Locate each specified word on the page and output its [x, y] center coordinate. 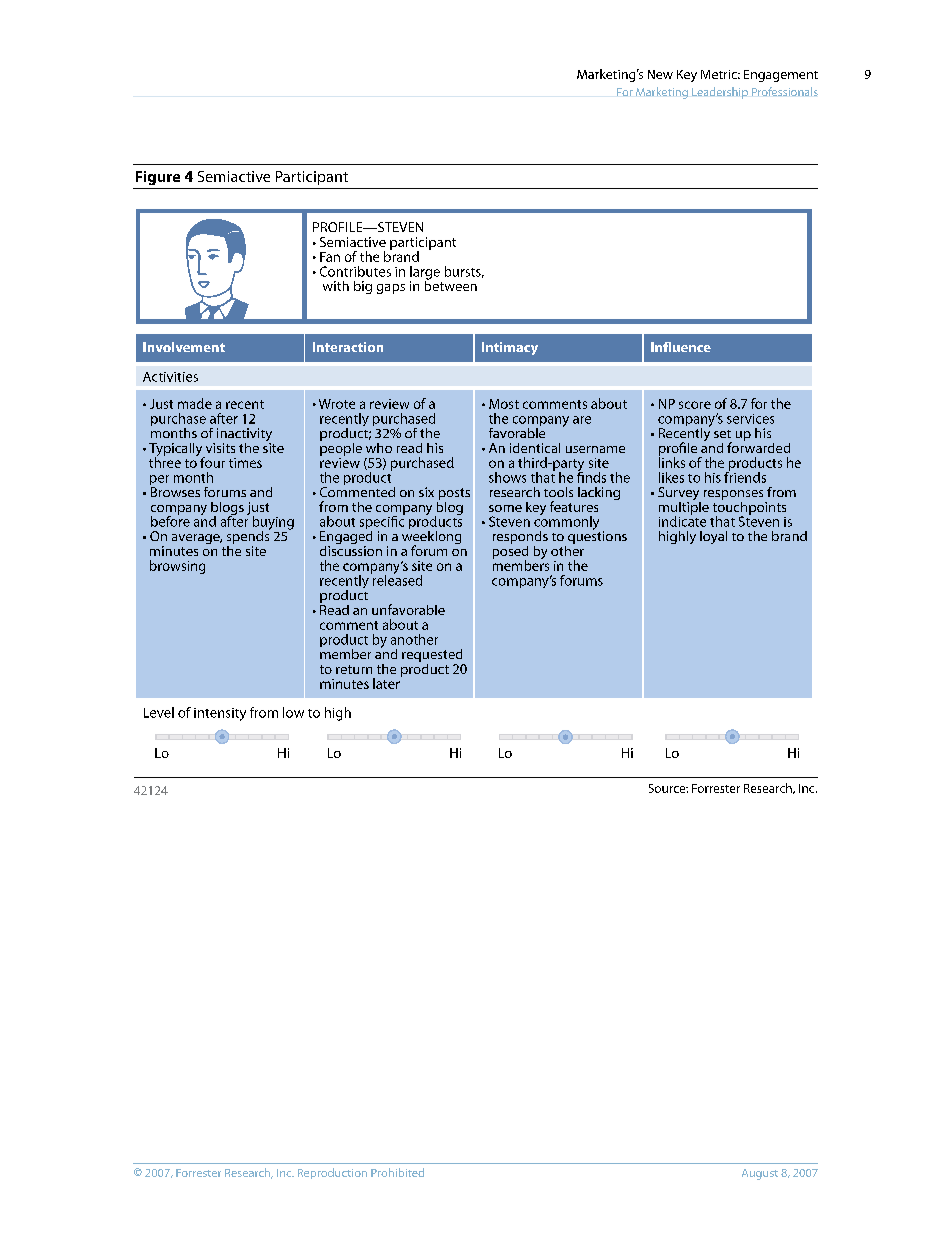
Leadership [720, 93]
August [760, 1174]
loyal [713, 537]
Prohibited [397, 1172]
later [387, 682]
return [354, 669]
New [660, 74]
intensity [220, 714]
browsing [177, 567]
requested [433, 657]
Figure [158, 178]
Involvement [184, 347]
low [293, 712]
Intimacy [510, 348]
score [695, 405]
